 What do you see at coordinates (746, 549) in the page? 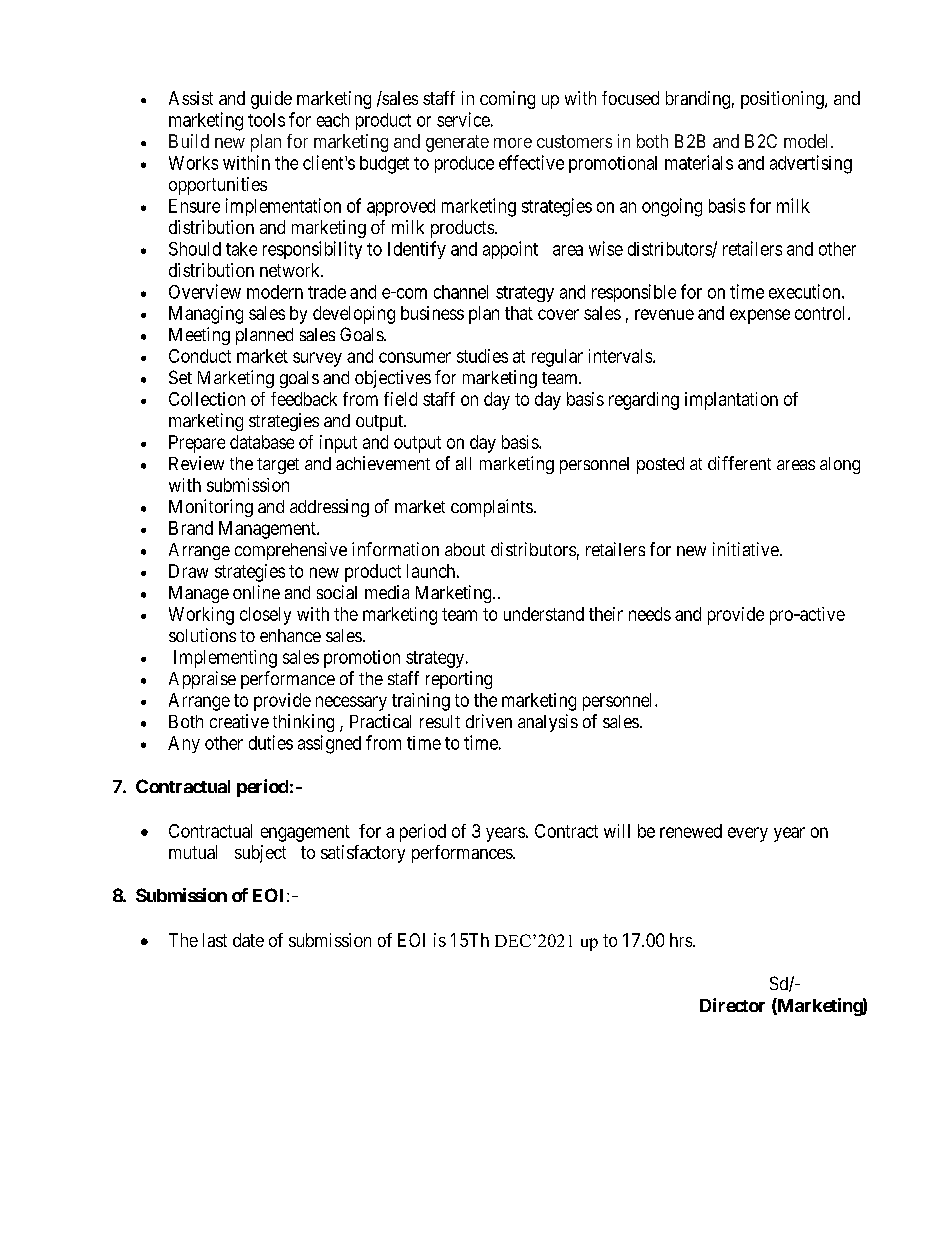
I see `initiative` at bounding box center [746, 549].
